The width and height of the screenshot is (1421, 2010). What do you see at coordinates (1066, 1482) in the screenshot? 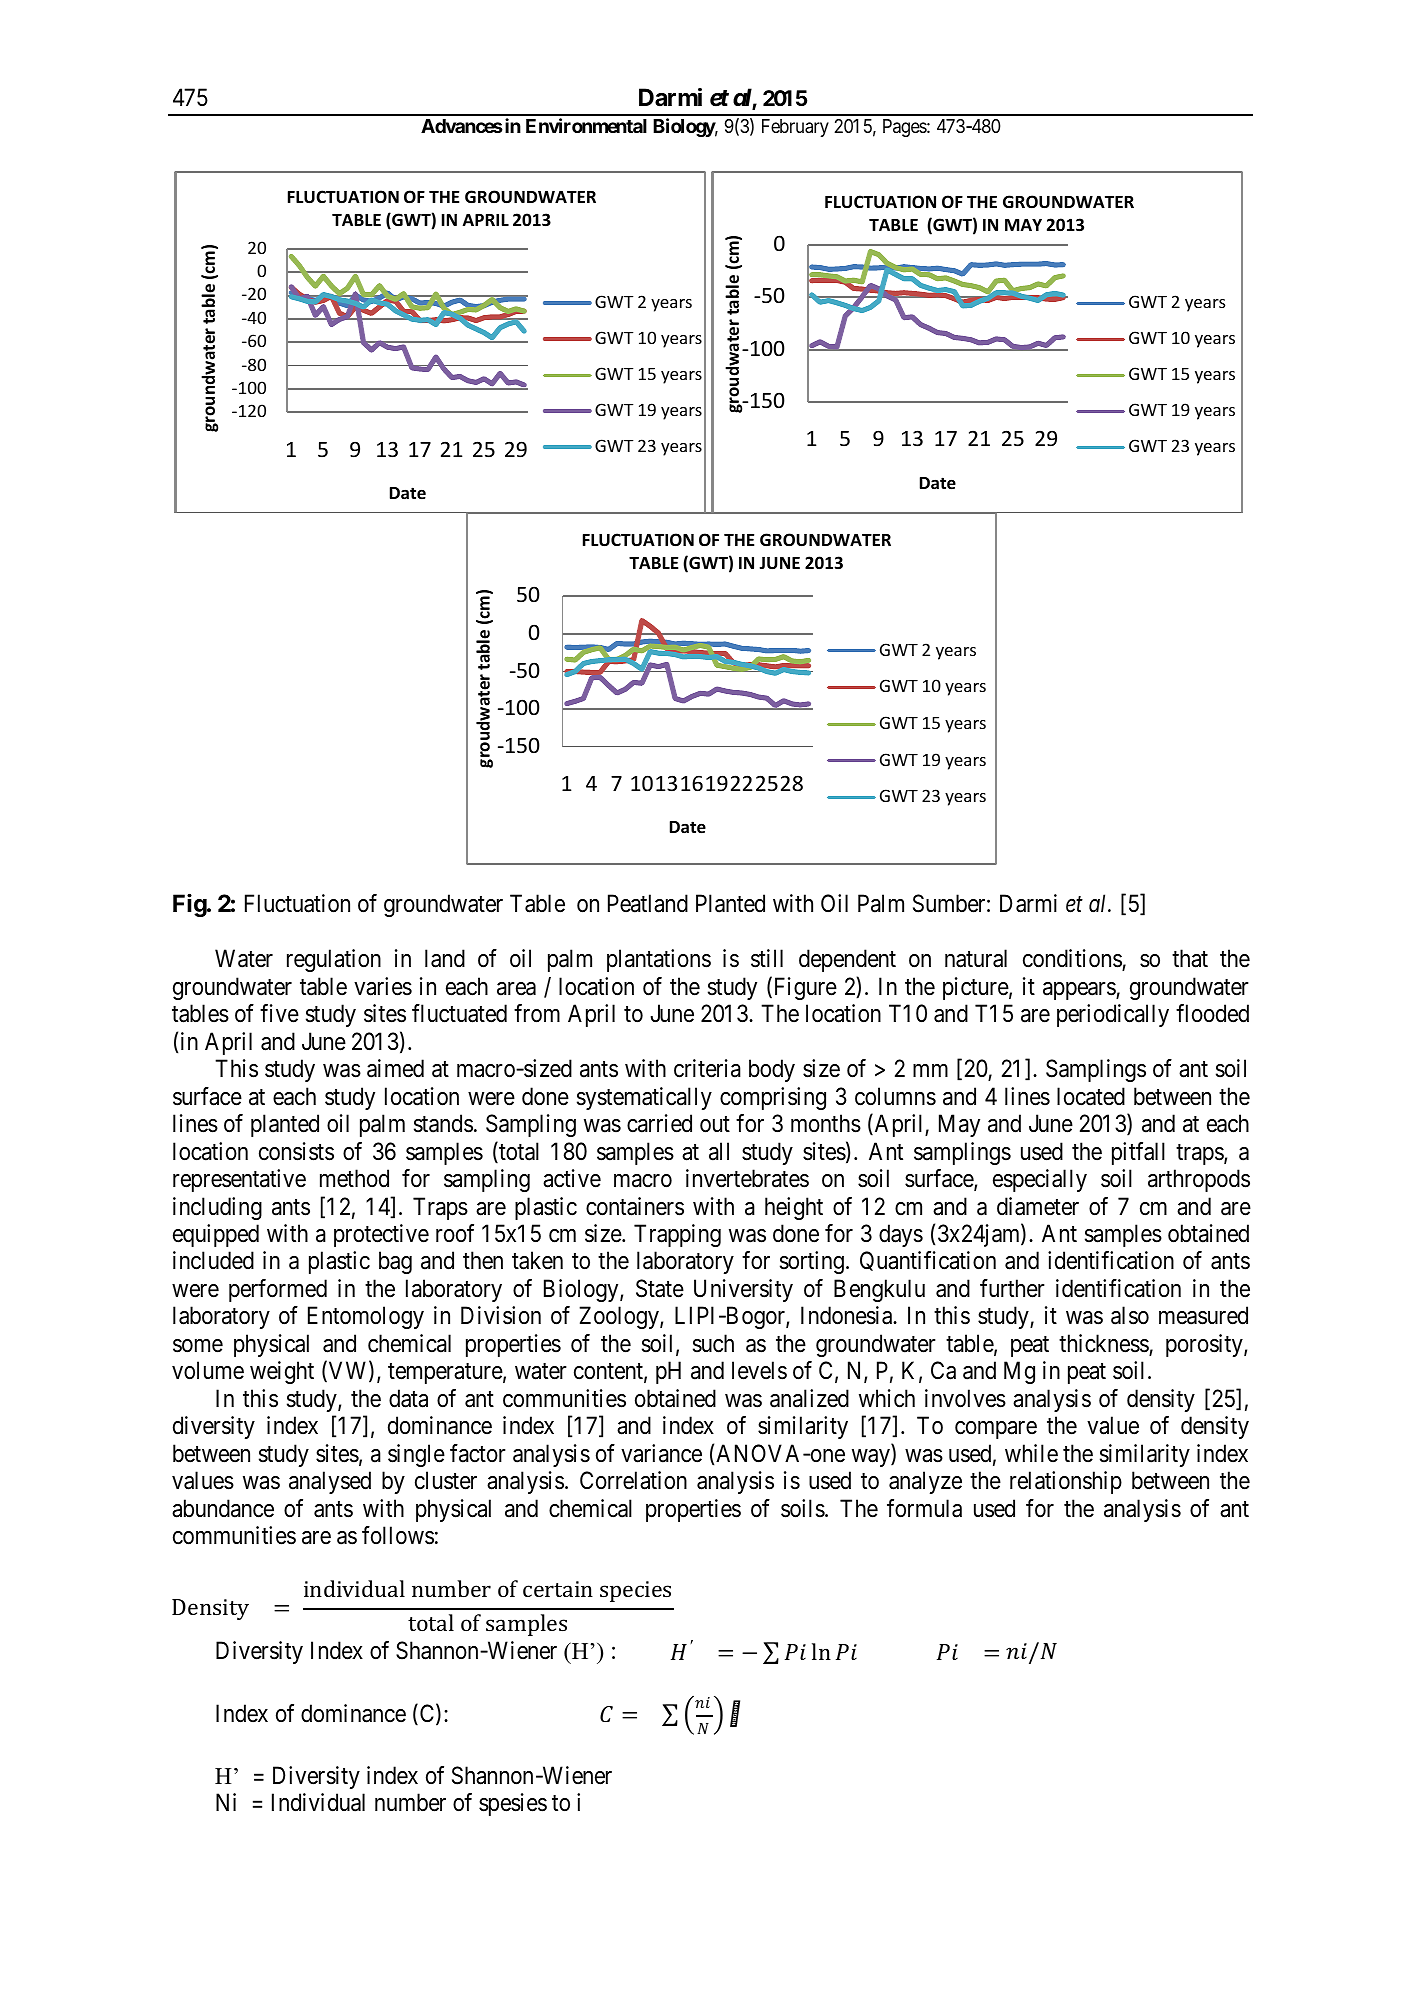
I see `relationship` at bounding box center [1066, 1482].
